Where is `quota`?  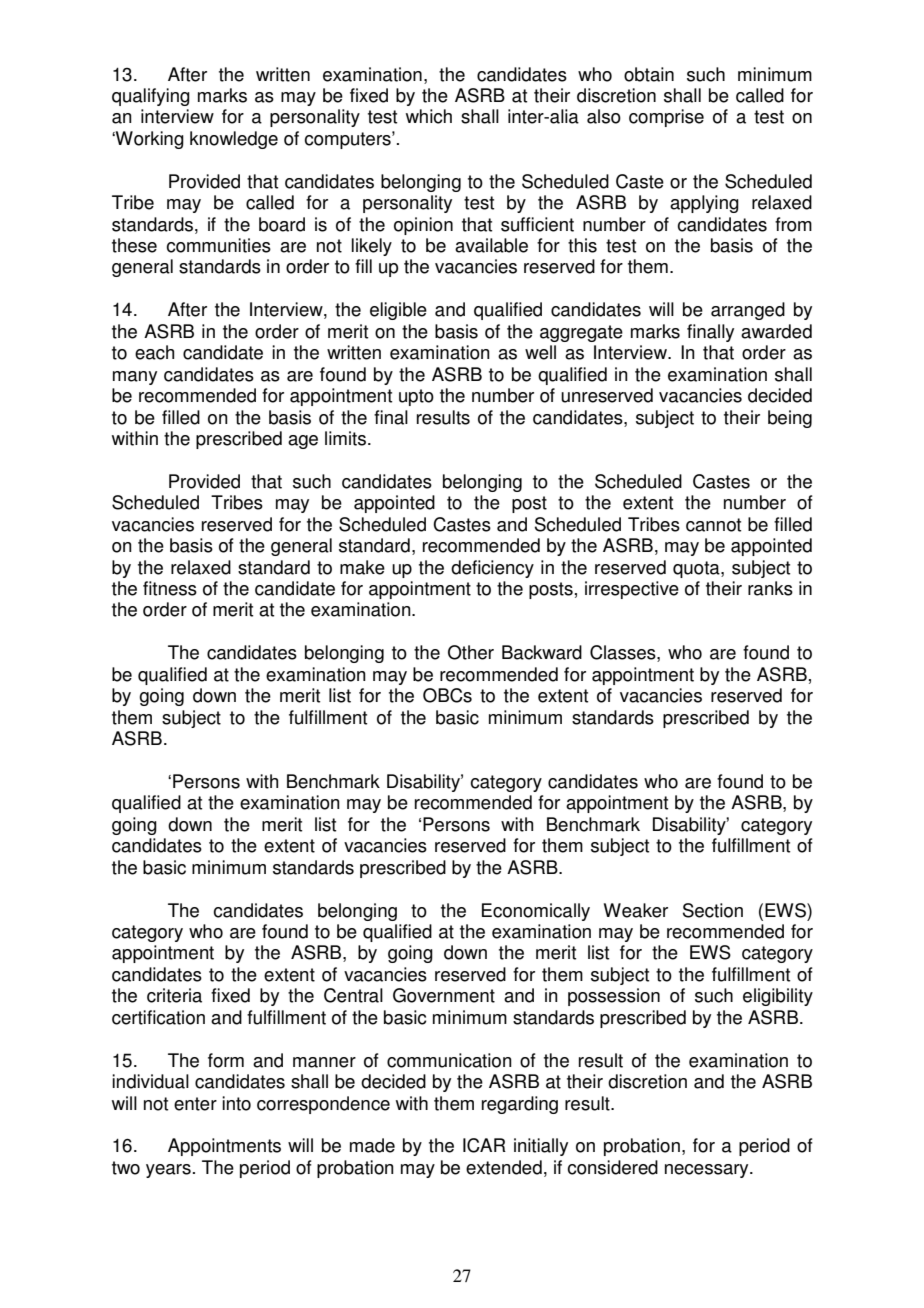
quota is located at coordinates (697, 569).
